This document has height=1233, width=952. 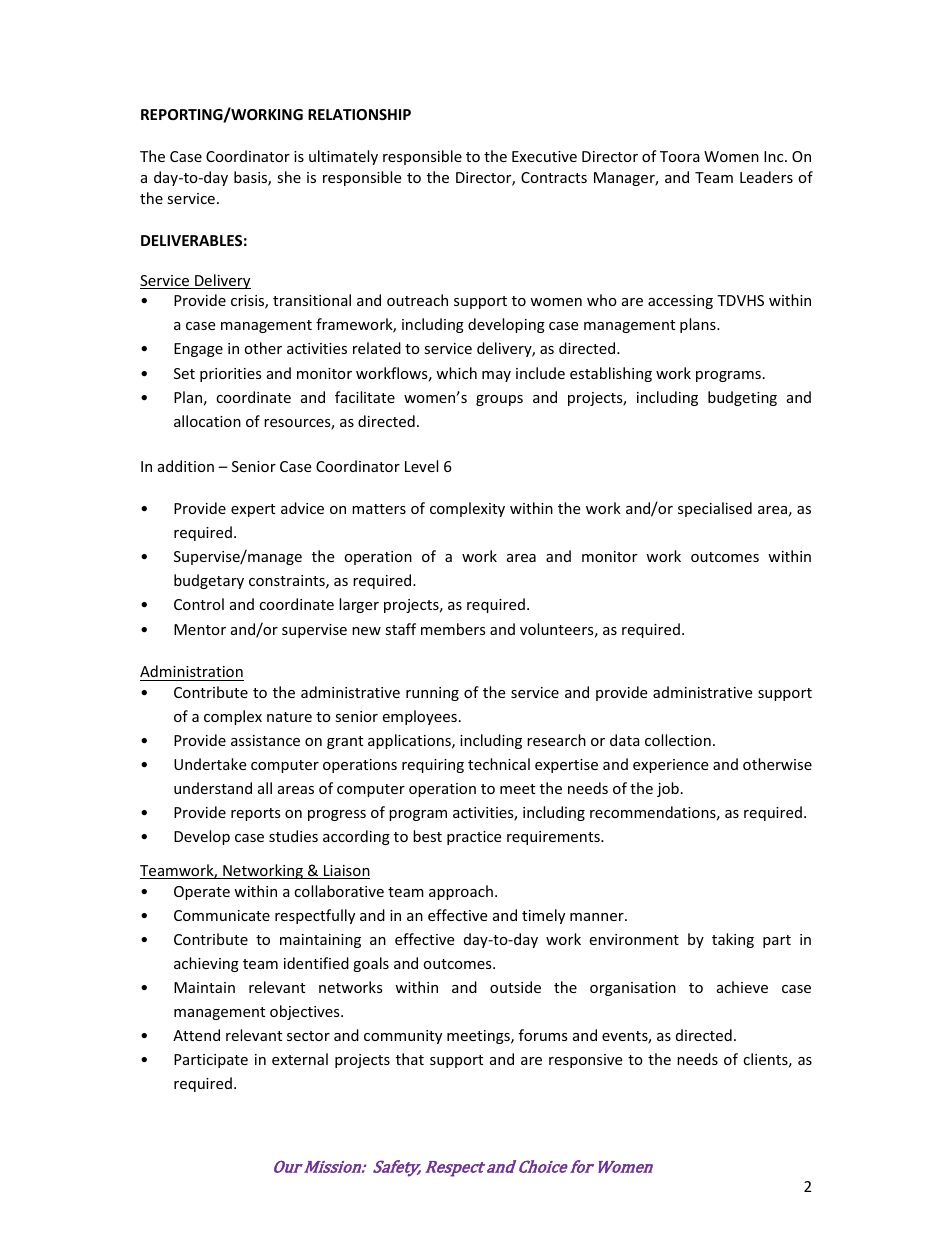 I want to click on sector, so click(x=308, y=1036).
